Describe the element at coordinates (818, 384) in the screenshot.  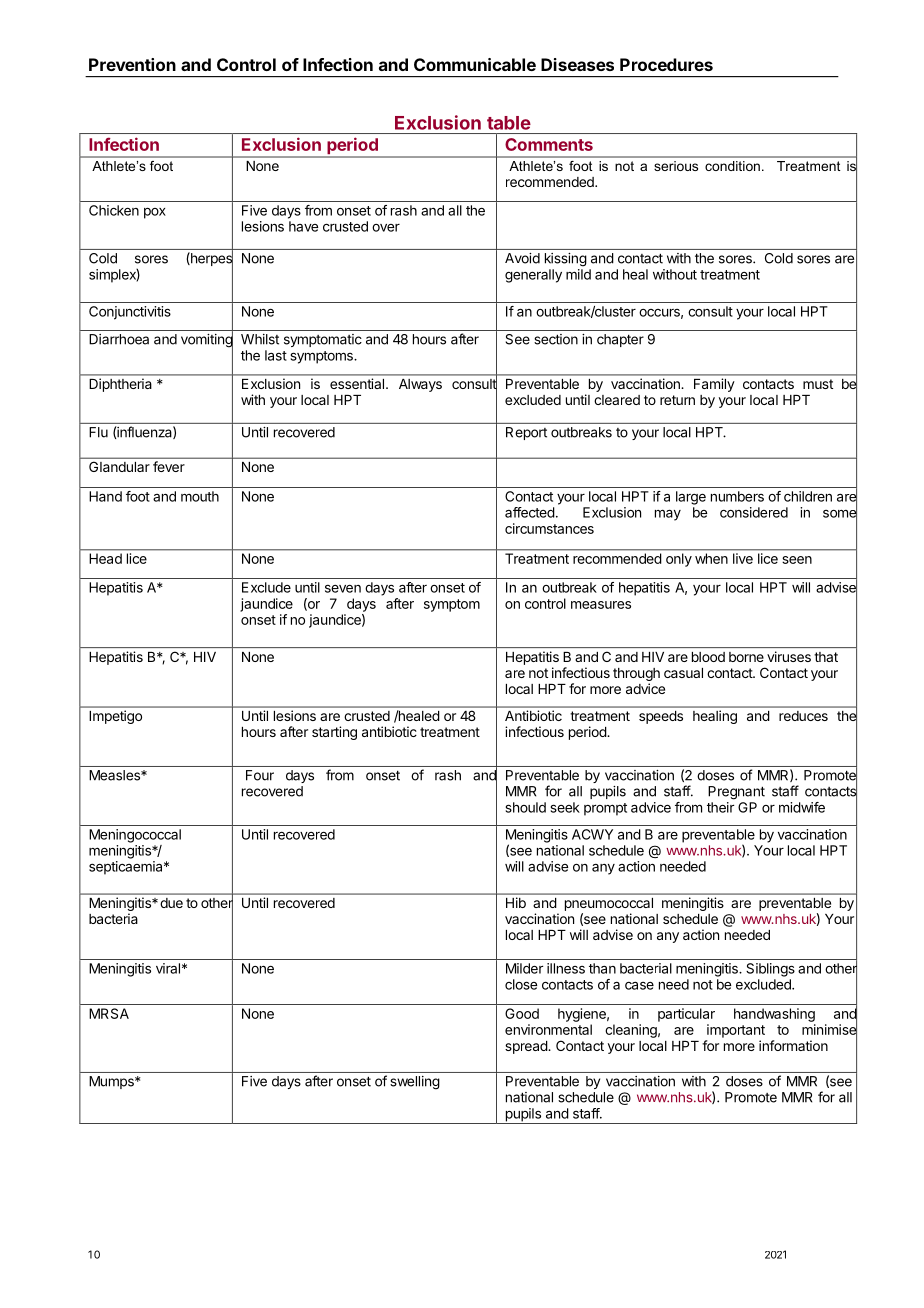
I see `must` at that location.
